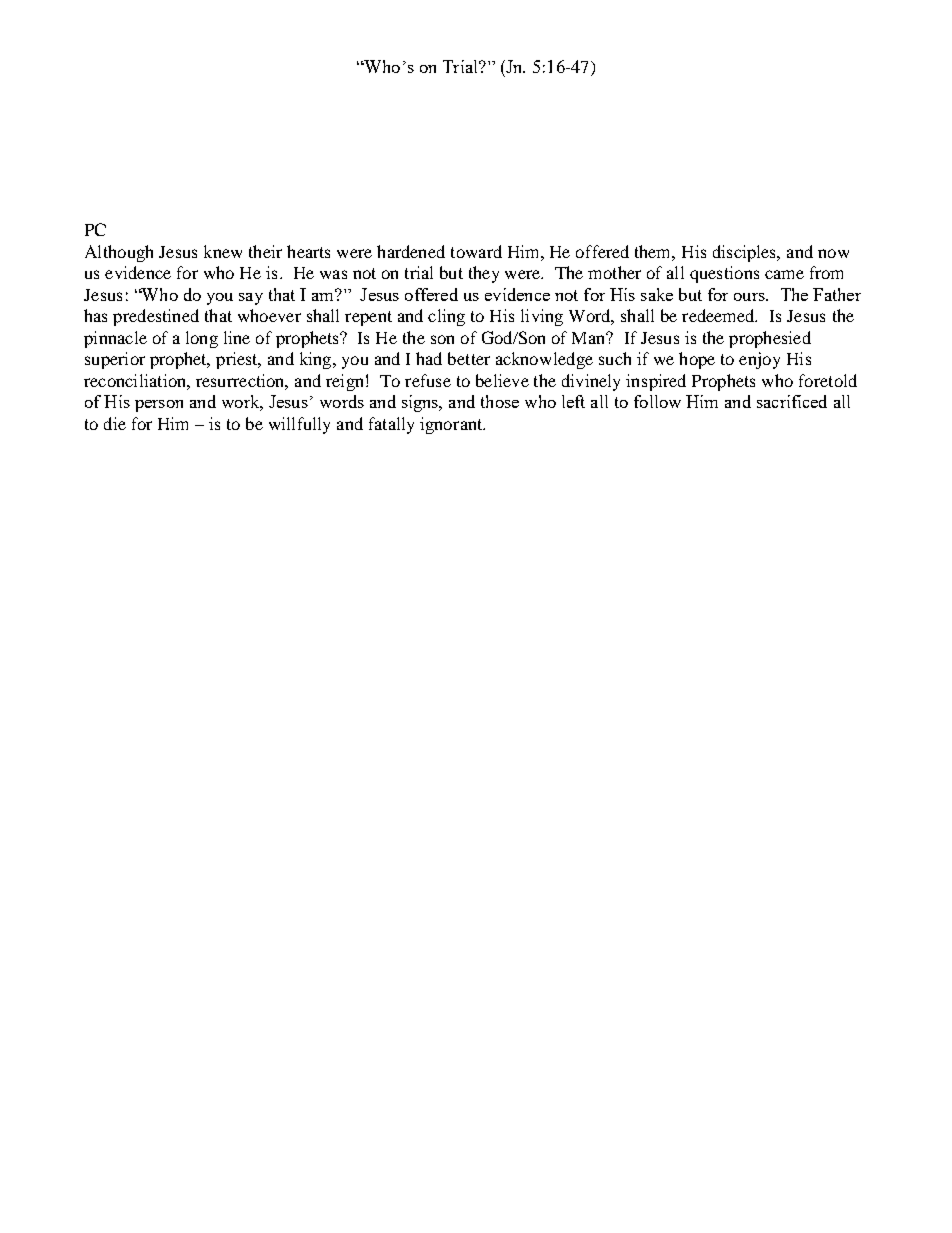  What do you see at coordinates (828, 380) in the page?
I see `foretold` at bounding box center [828, 380].
